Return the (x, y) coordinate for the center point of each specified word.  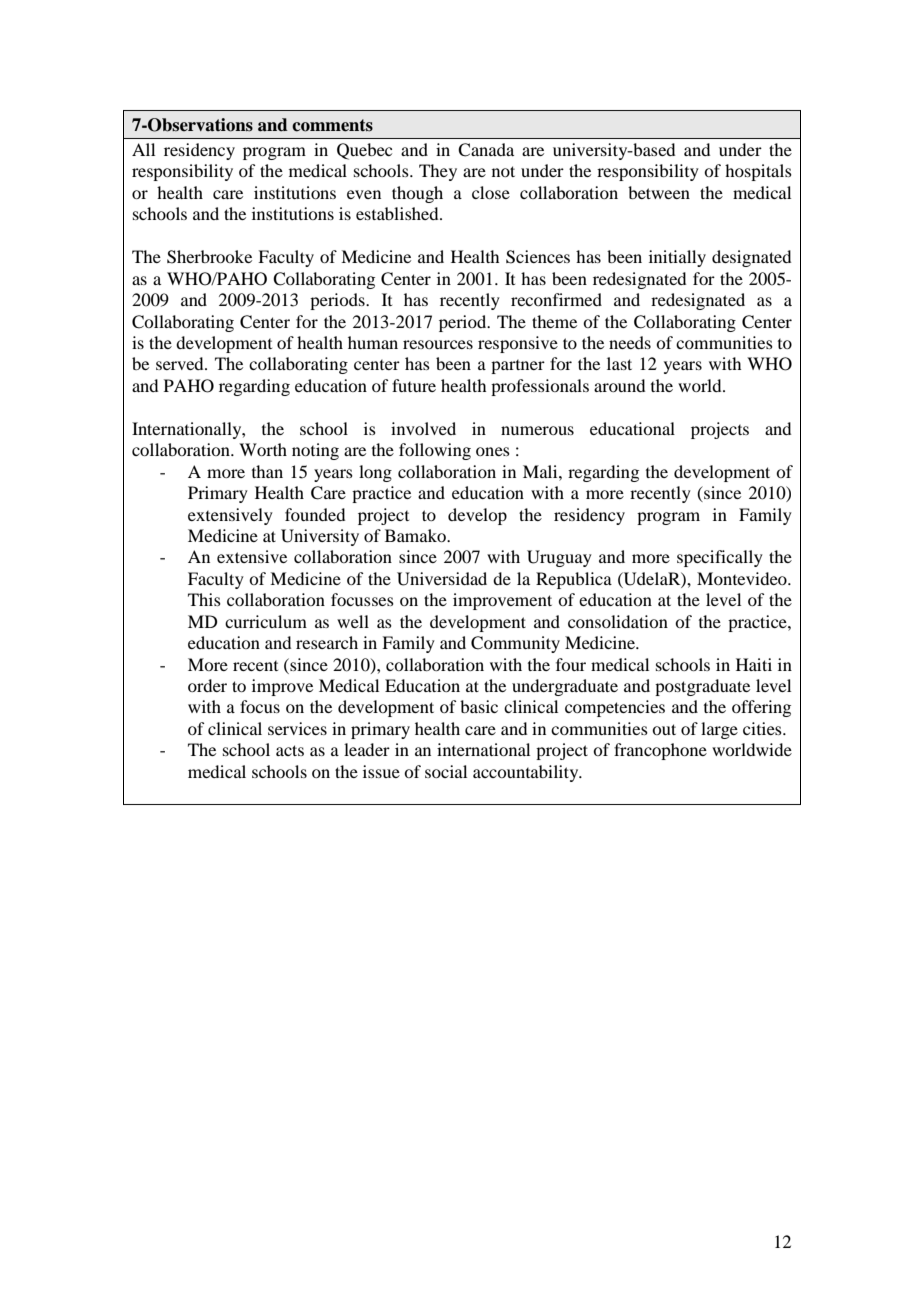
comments (332, 125)
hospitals (758, 172)
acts (290, 750)
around (619, 385)
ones (493, 451)
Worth (263, 449)
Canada (486, 150)
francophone (660, 751)
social (446, 771)
